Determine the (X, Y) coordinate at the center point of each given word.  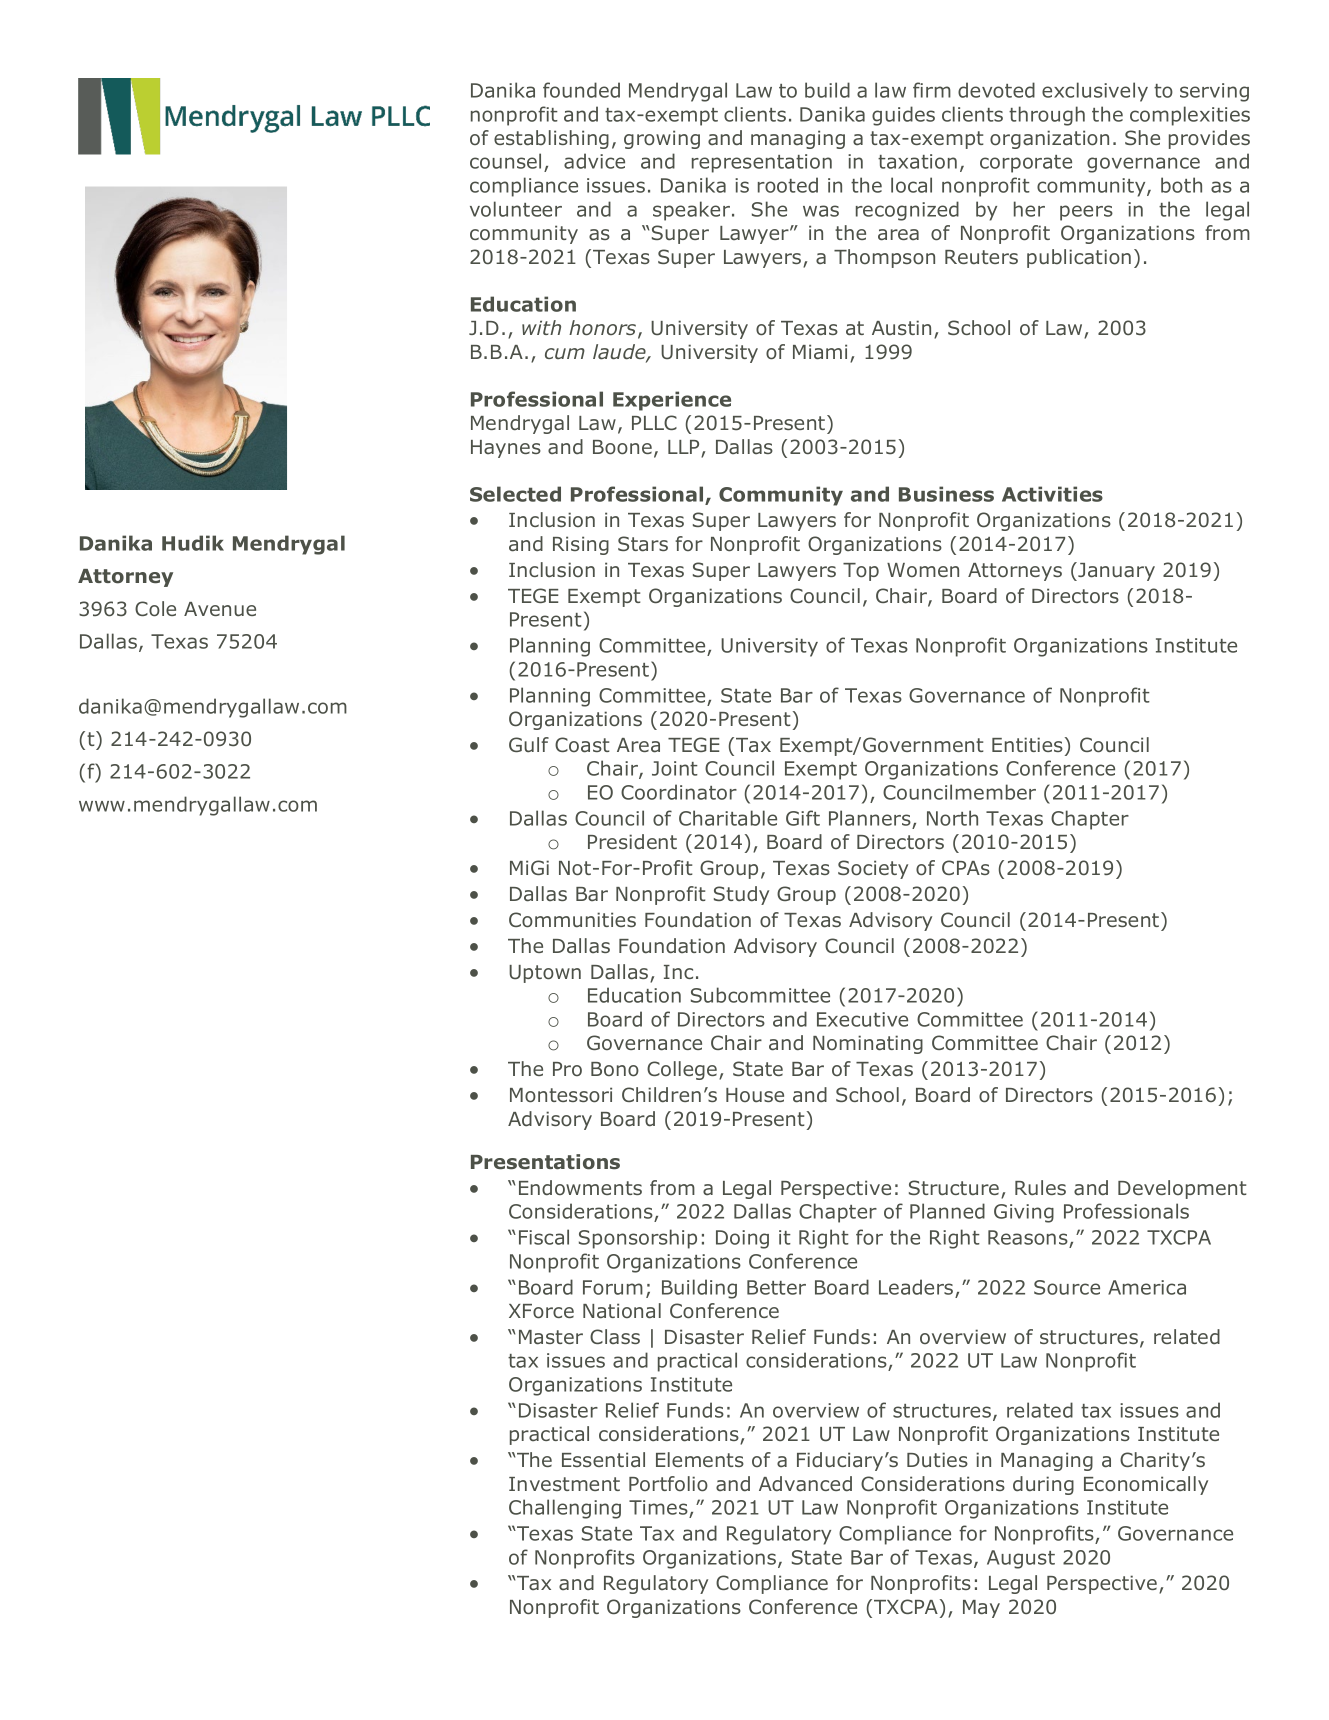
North (952, 818)
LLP (683, 447)
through (1047, 116)
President (632, 841)
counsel (505, 161)
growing (662, 139)
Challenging (565, 1509)
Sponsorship (638, 1239)
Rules (1040, 1187)
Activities (1052, 494)
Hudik (193, 543)
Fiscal (544, 1237)
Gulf (529, 744)
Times (659, 1509)
